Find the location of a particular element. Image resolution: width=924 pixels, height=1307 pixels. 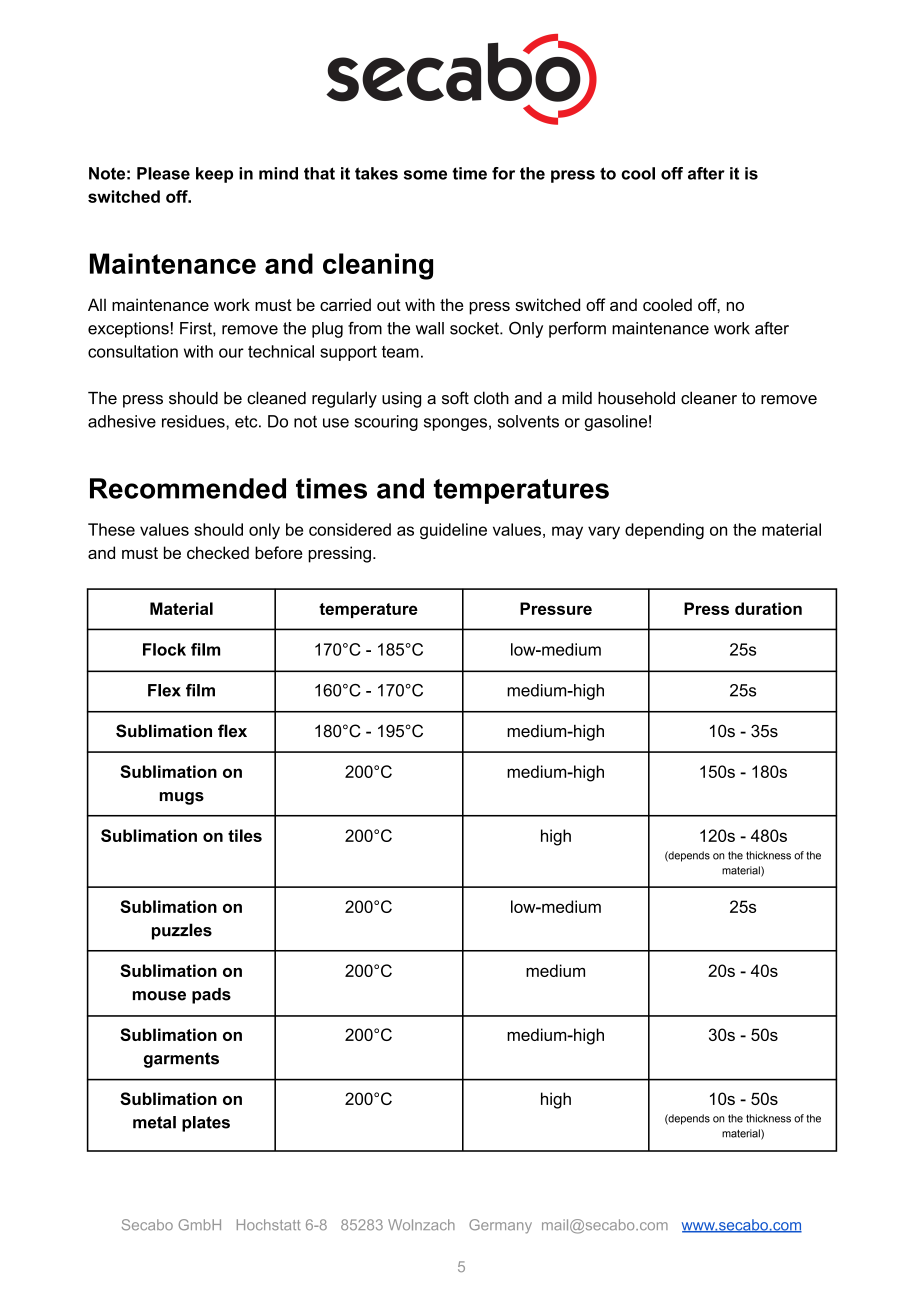

Flock is located at coordinates (164, 649).
